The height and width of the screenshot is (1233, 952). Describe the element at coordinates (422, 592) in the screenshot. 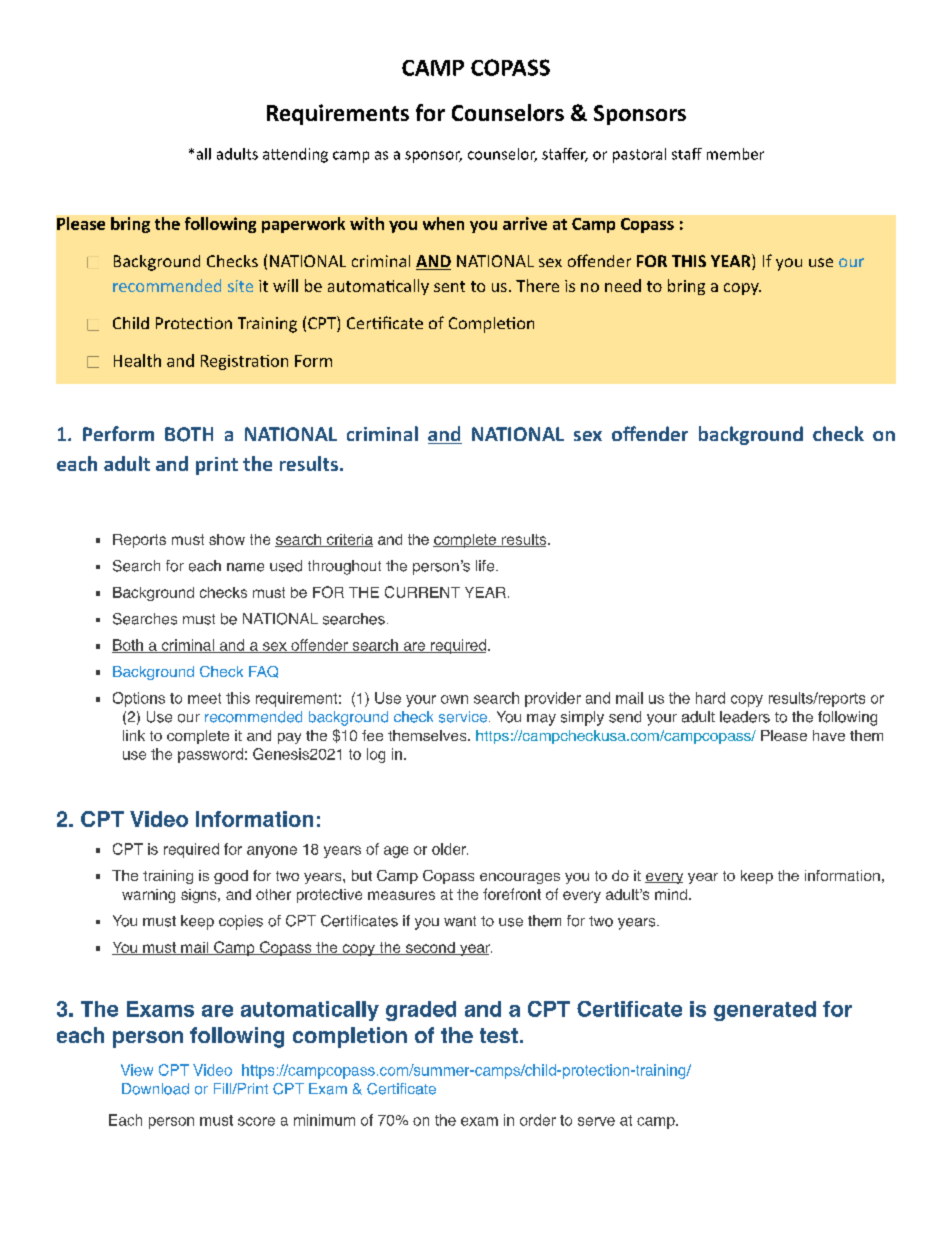

I see `CURRENT` at that location.
